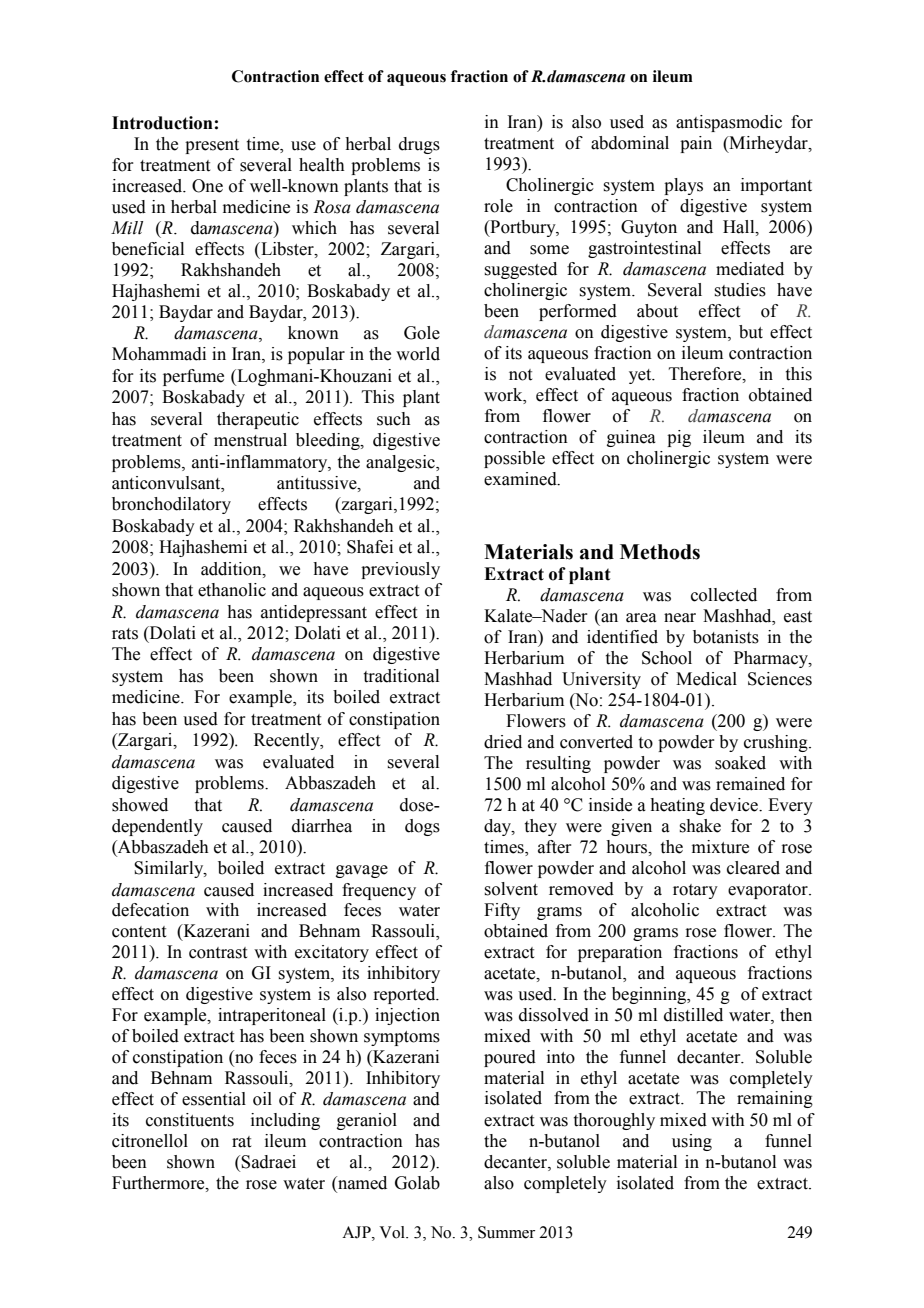 This screenshot has height=1308, width=924. I want to click on Summer, so click(506, 1232).
